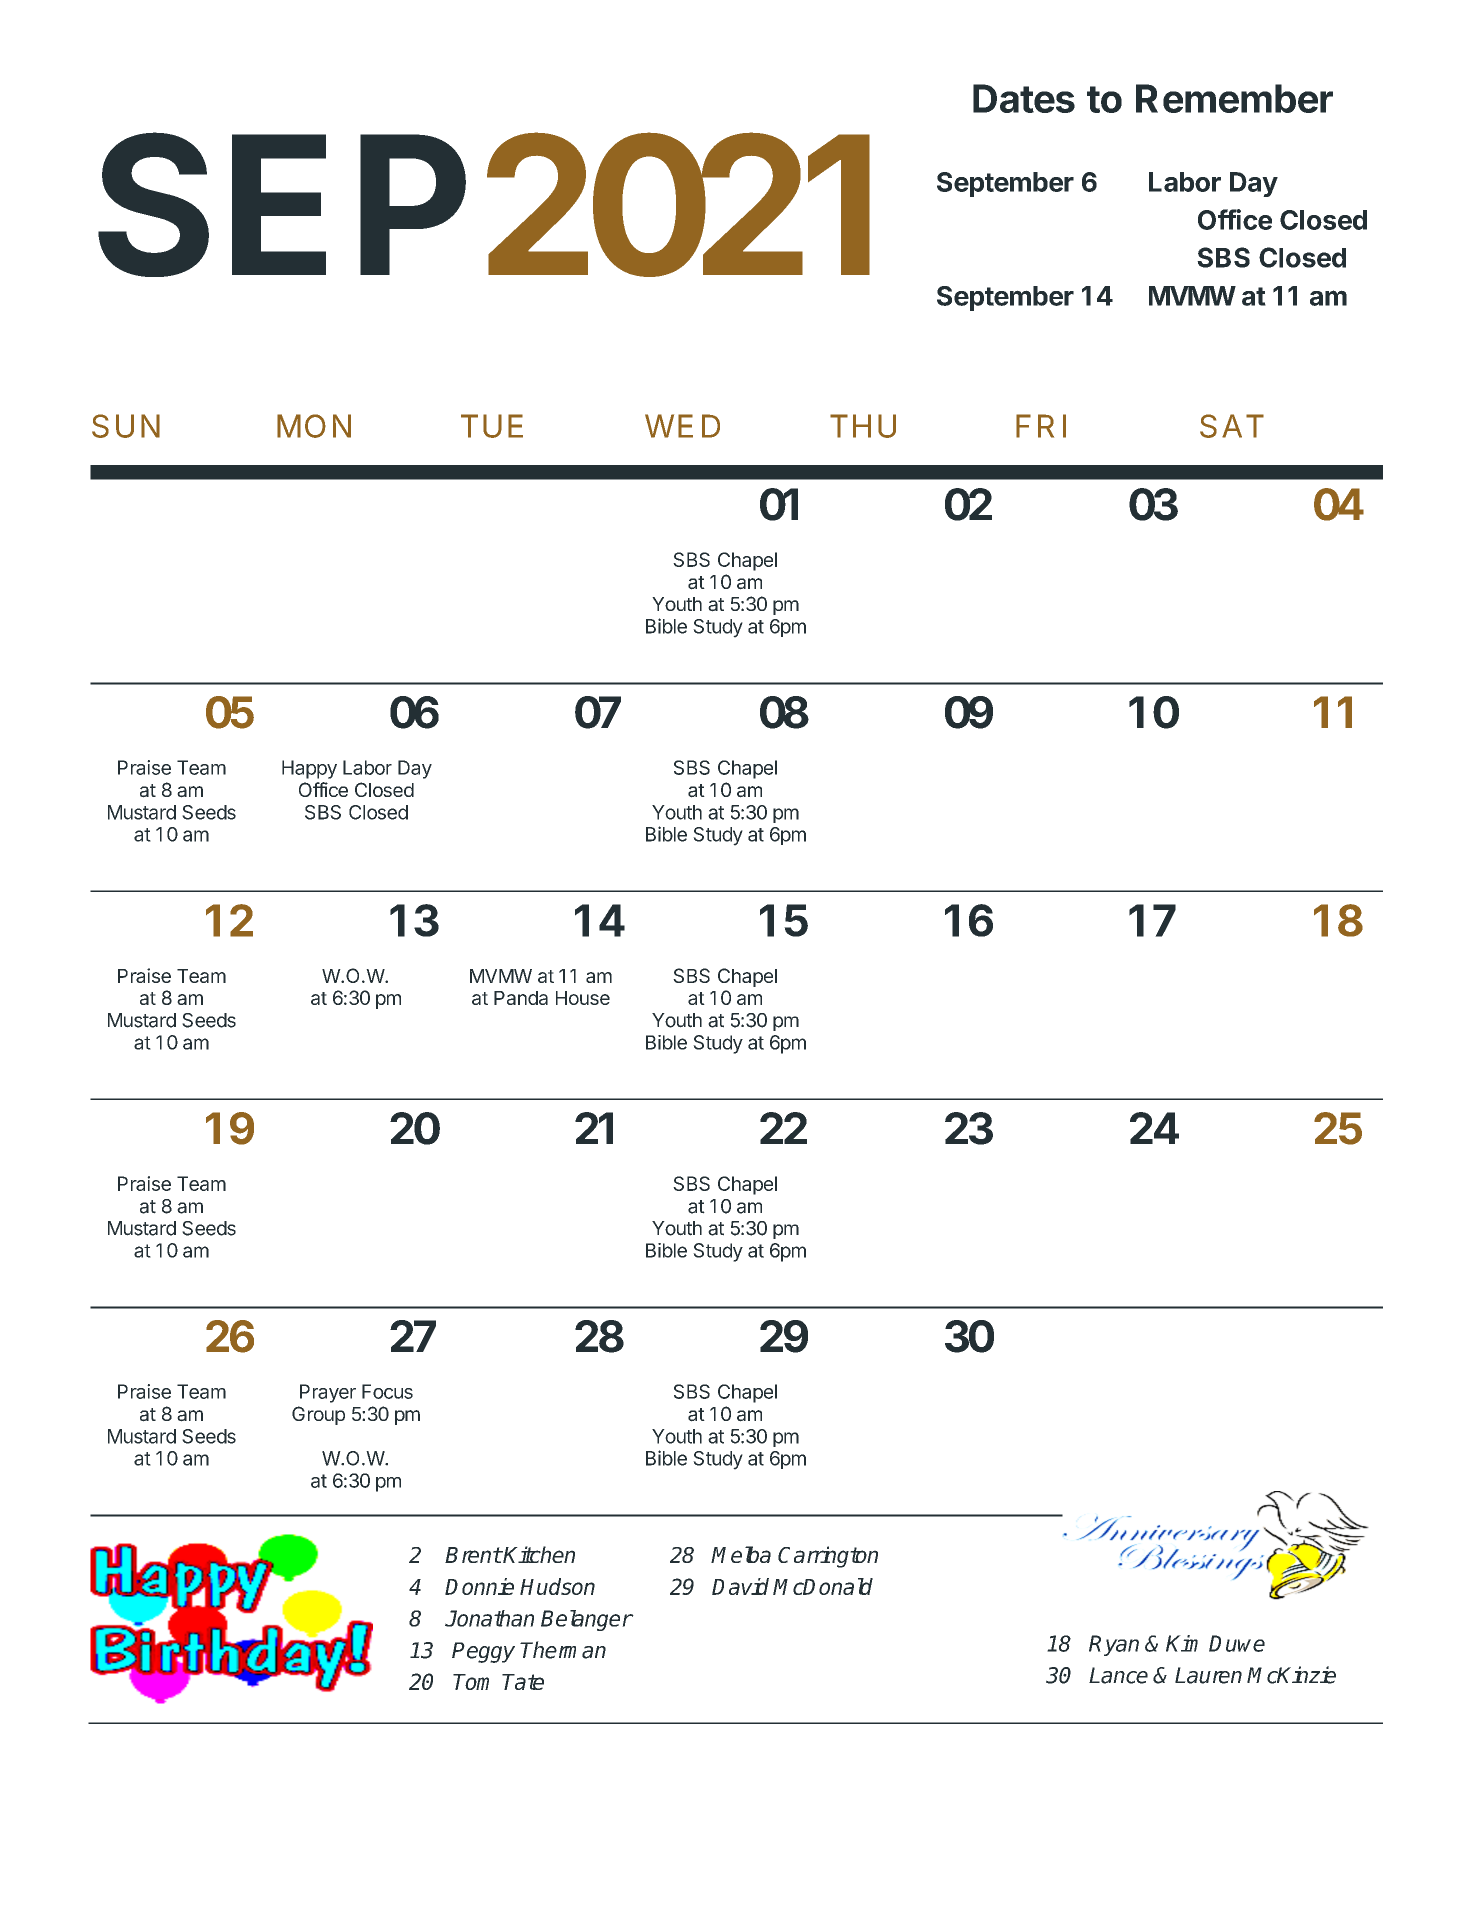  What do you see at coordinates (1234, 98) in the screenshot?
I see `Remember` at bounding box center [1234, 98].
